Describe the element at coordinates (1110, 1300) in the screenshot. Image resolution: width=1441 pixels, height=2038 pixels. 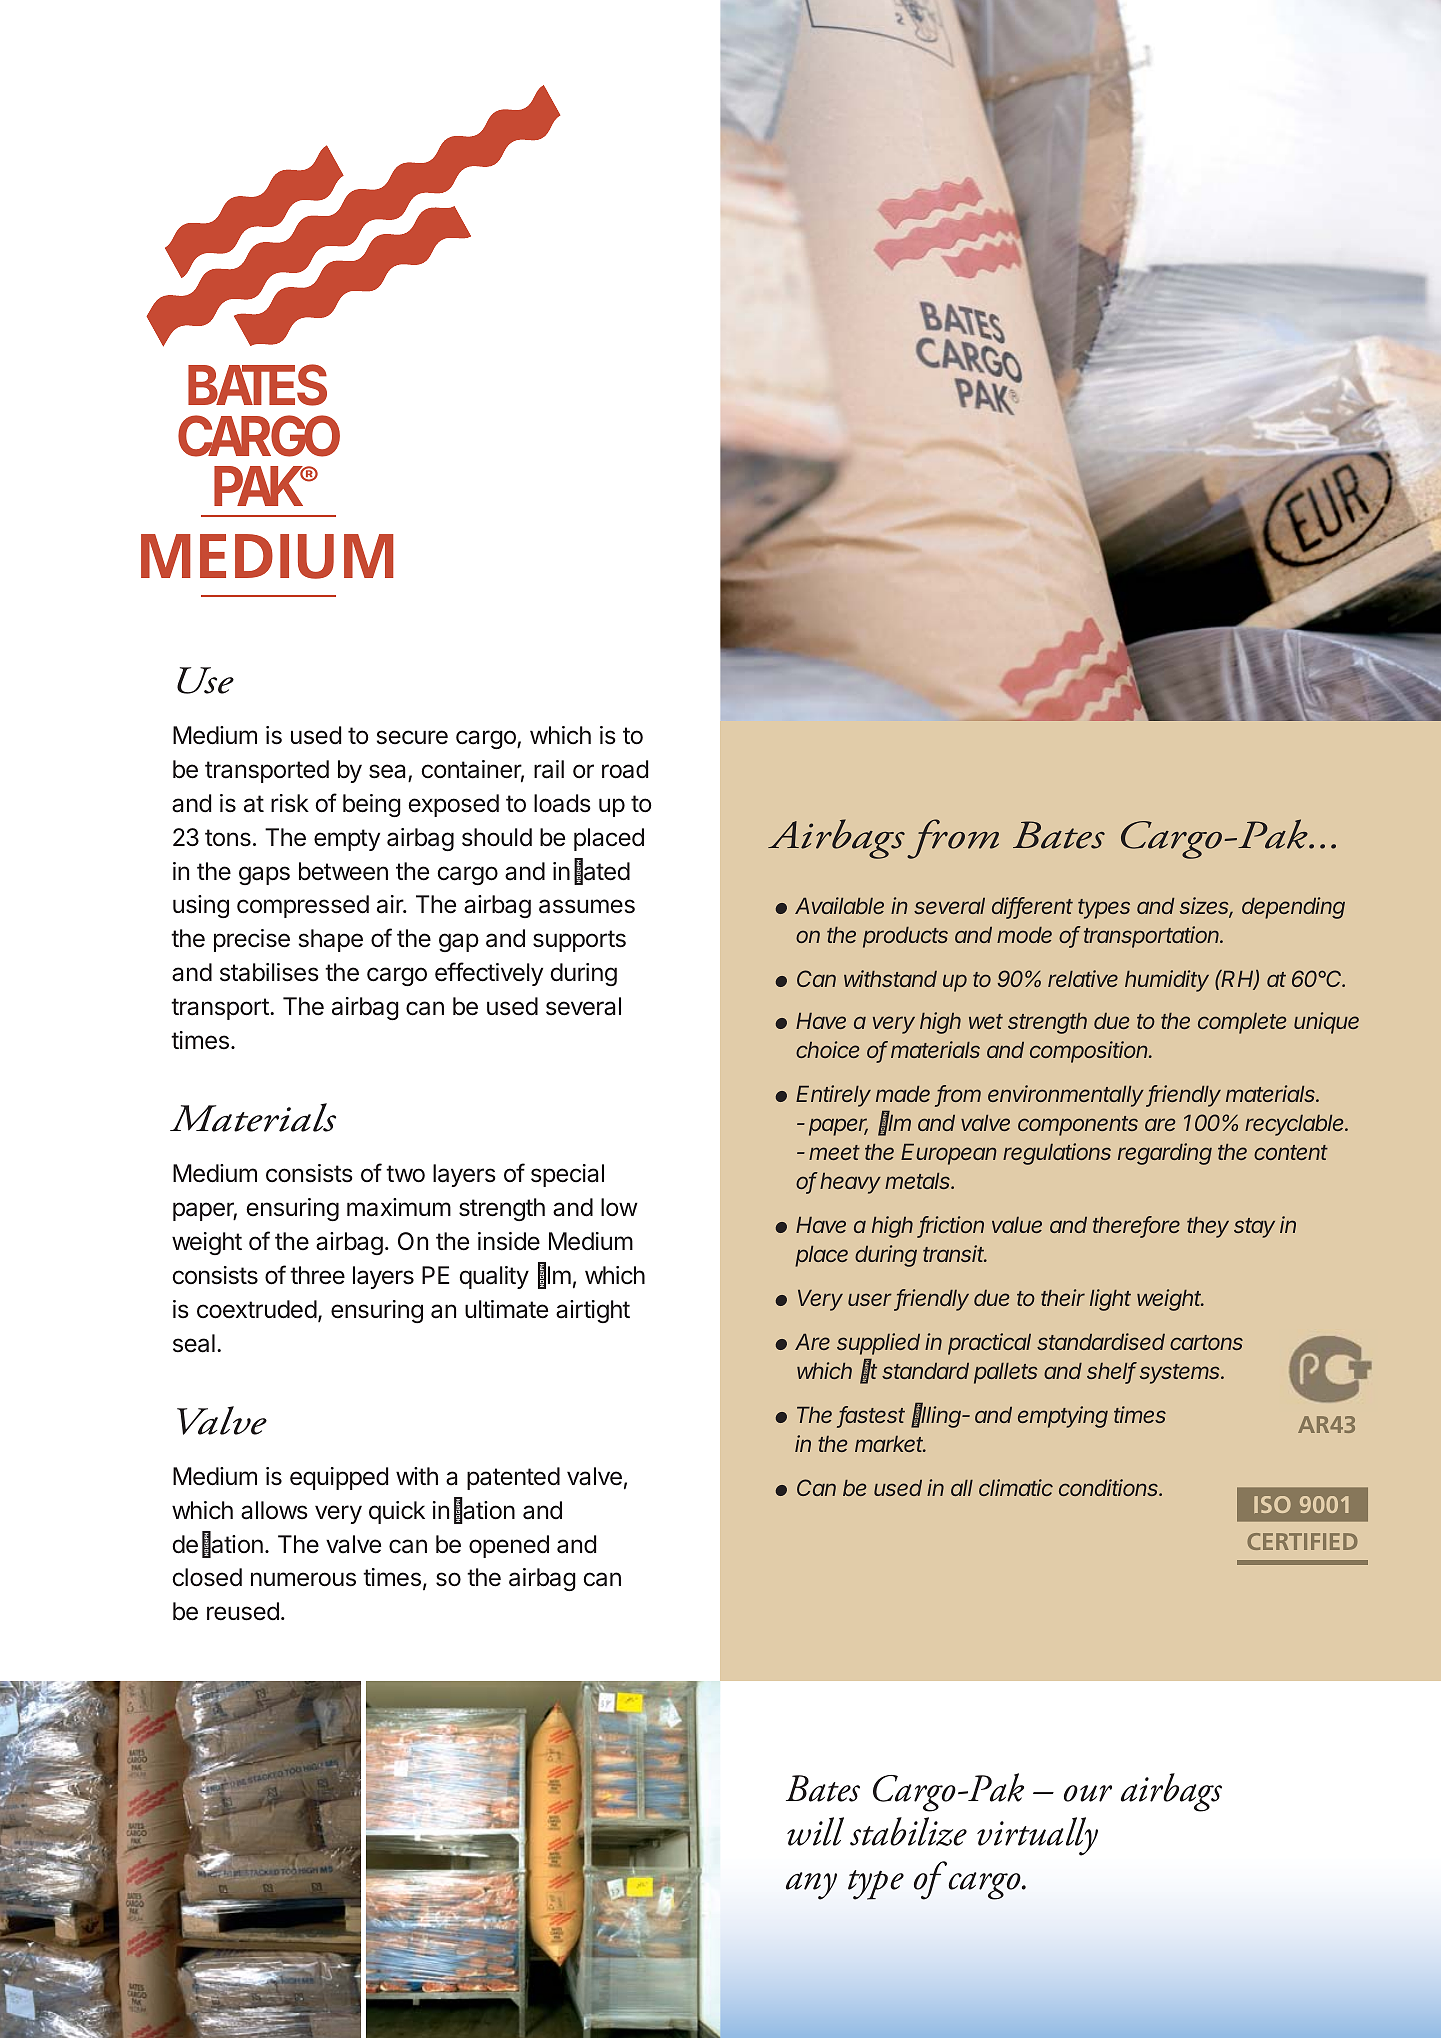
I see `light` at that location.
